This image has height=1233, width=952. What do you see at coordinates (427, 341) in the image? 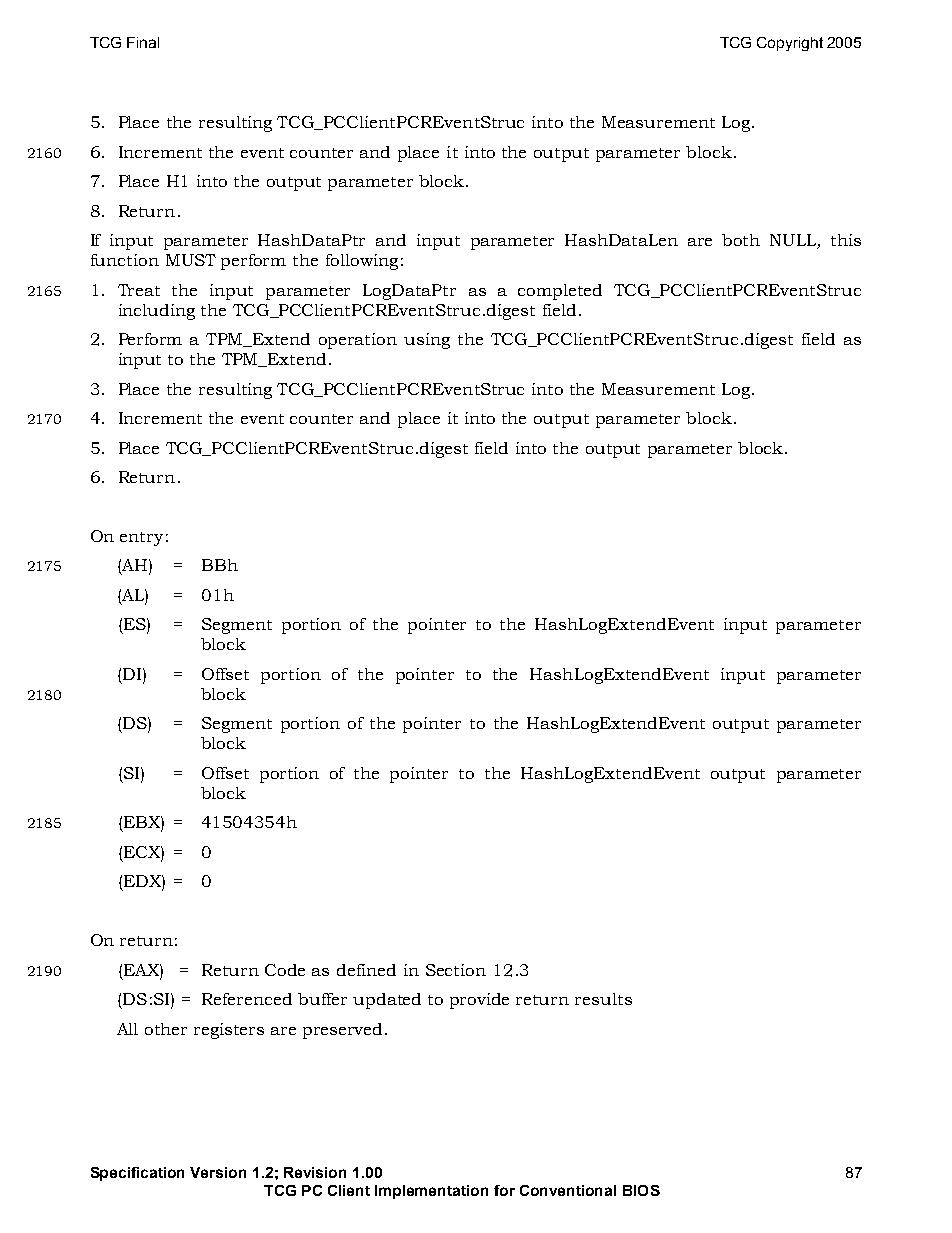
I see `using` at bounding box center [427, 341].
